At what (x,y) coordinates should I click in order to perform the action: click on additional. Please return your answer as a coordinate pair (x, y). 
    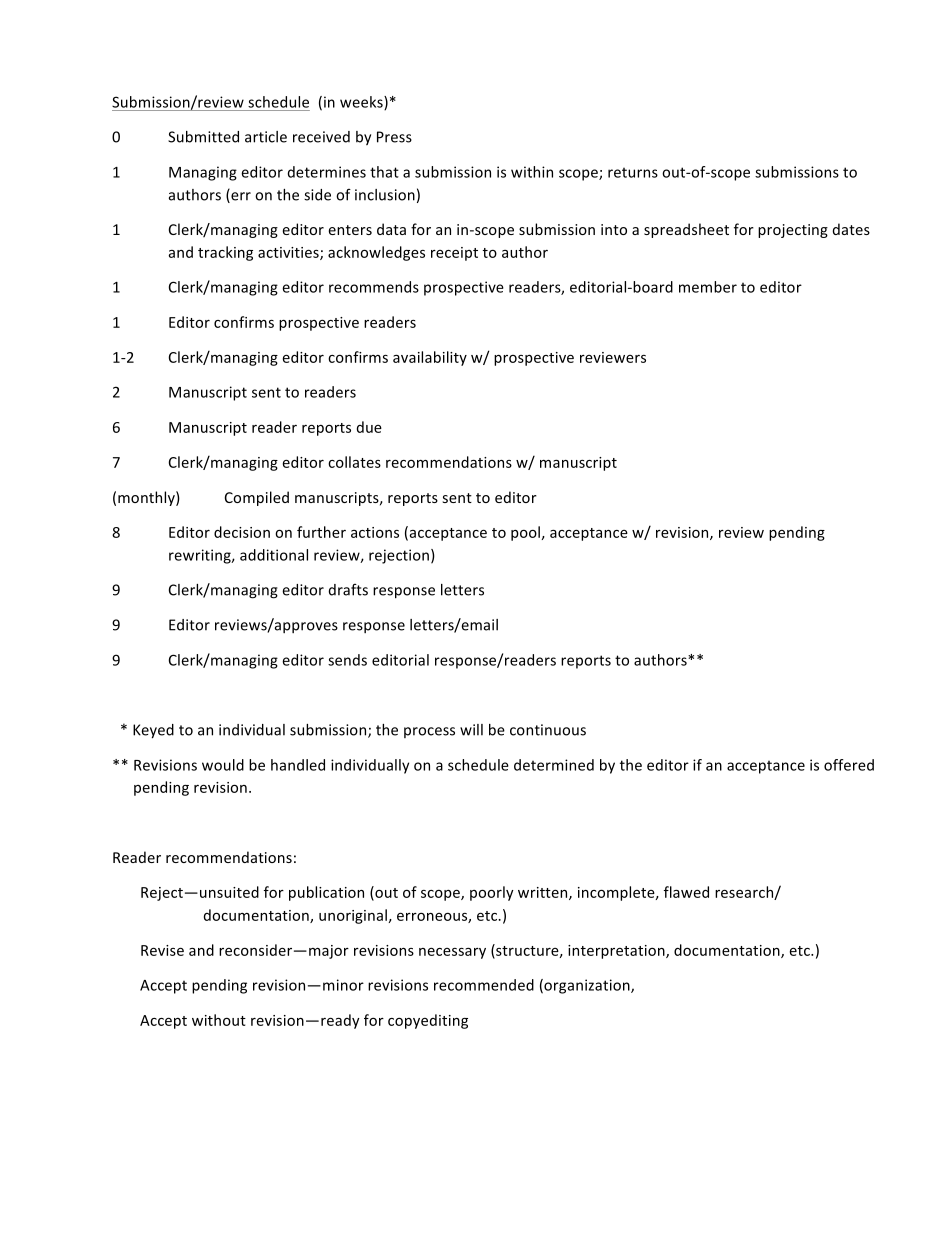
    Looking at the image, I should click on (274, 555).
